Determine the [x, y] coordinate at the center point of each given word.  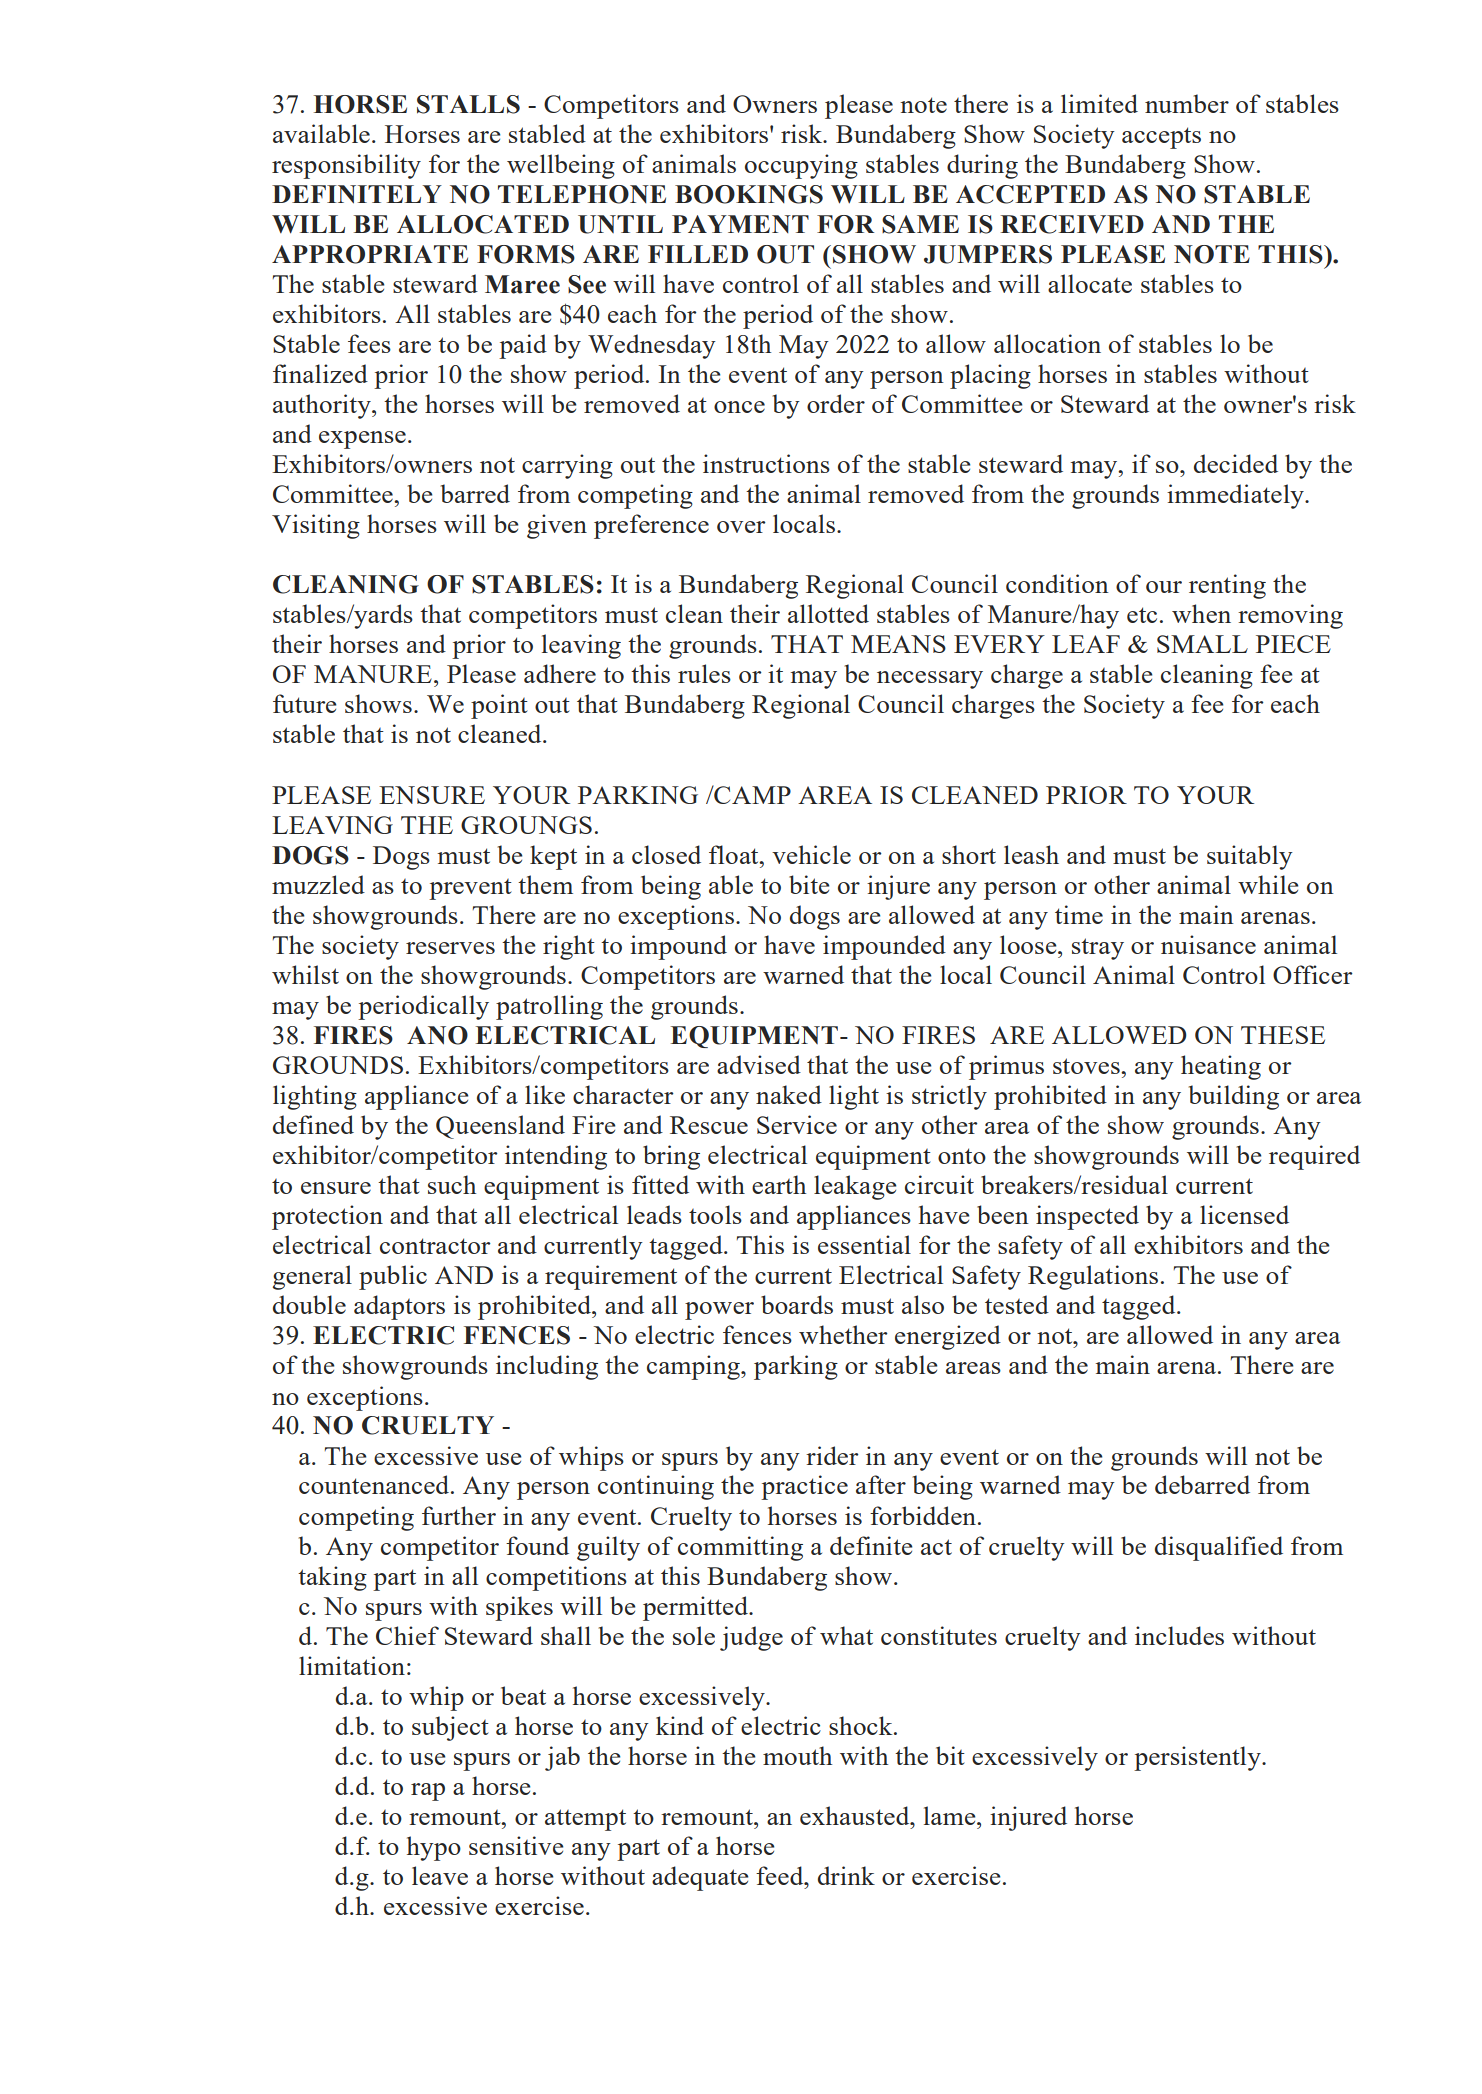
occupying [801, 166]
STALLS [468, 104]
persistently [1198, 1758]
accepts [1161, 138]
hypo [434, 1848]
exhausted [856, 1815]
